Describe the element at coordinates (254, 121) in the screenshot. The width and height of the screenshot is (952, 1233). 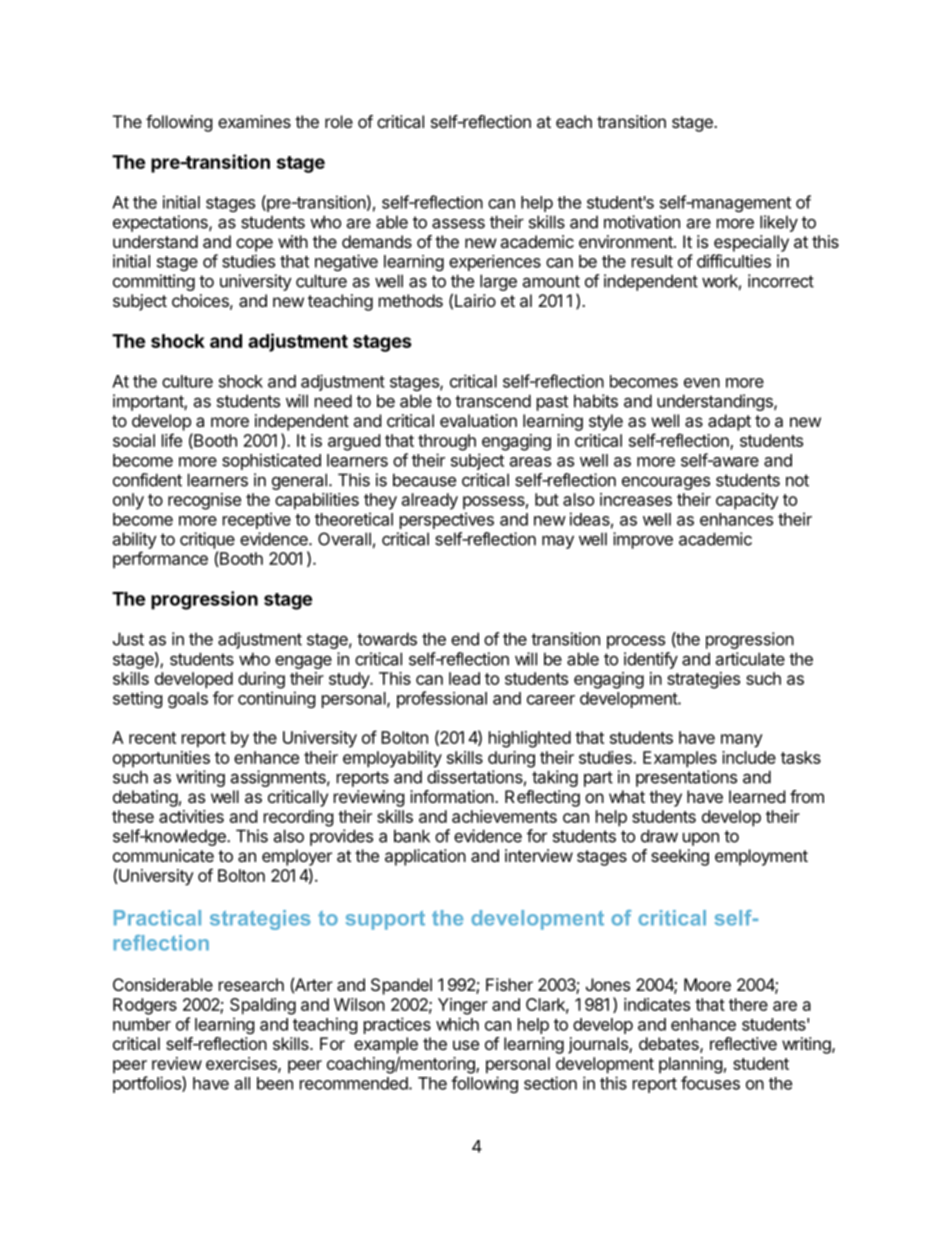
I see `examines` at that location.
